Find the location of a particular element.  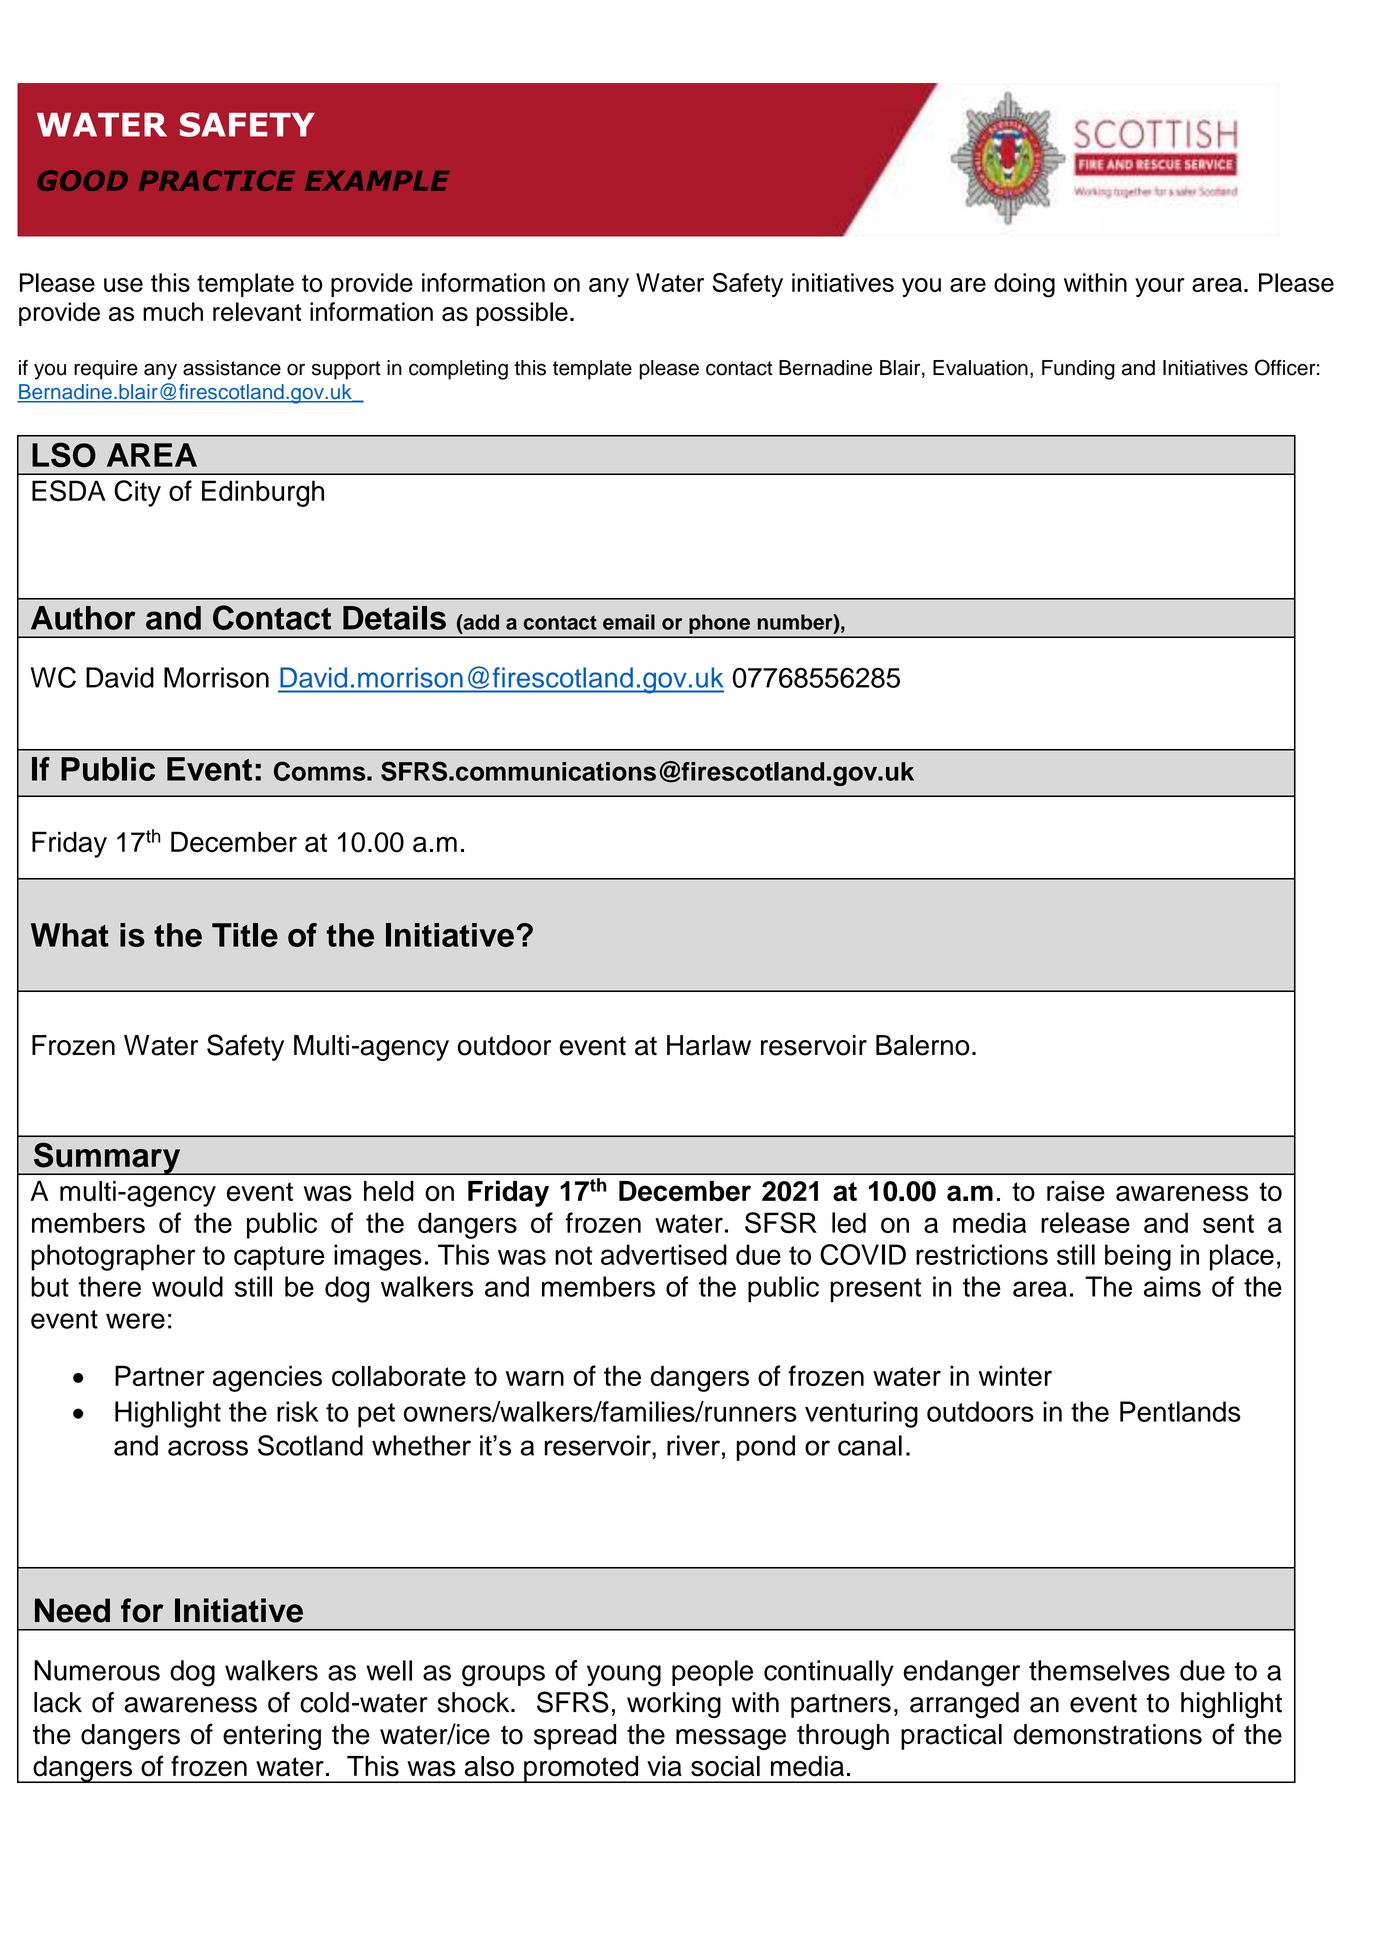

raise is located at coordinates (1076, 1191).
